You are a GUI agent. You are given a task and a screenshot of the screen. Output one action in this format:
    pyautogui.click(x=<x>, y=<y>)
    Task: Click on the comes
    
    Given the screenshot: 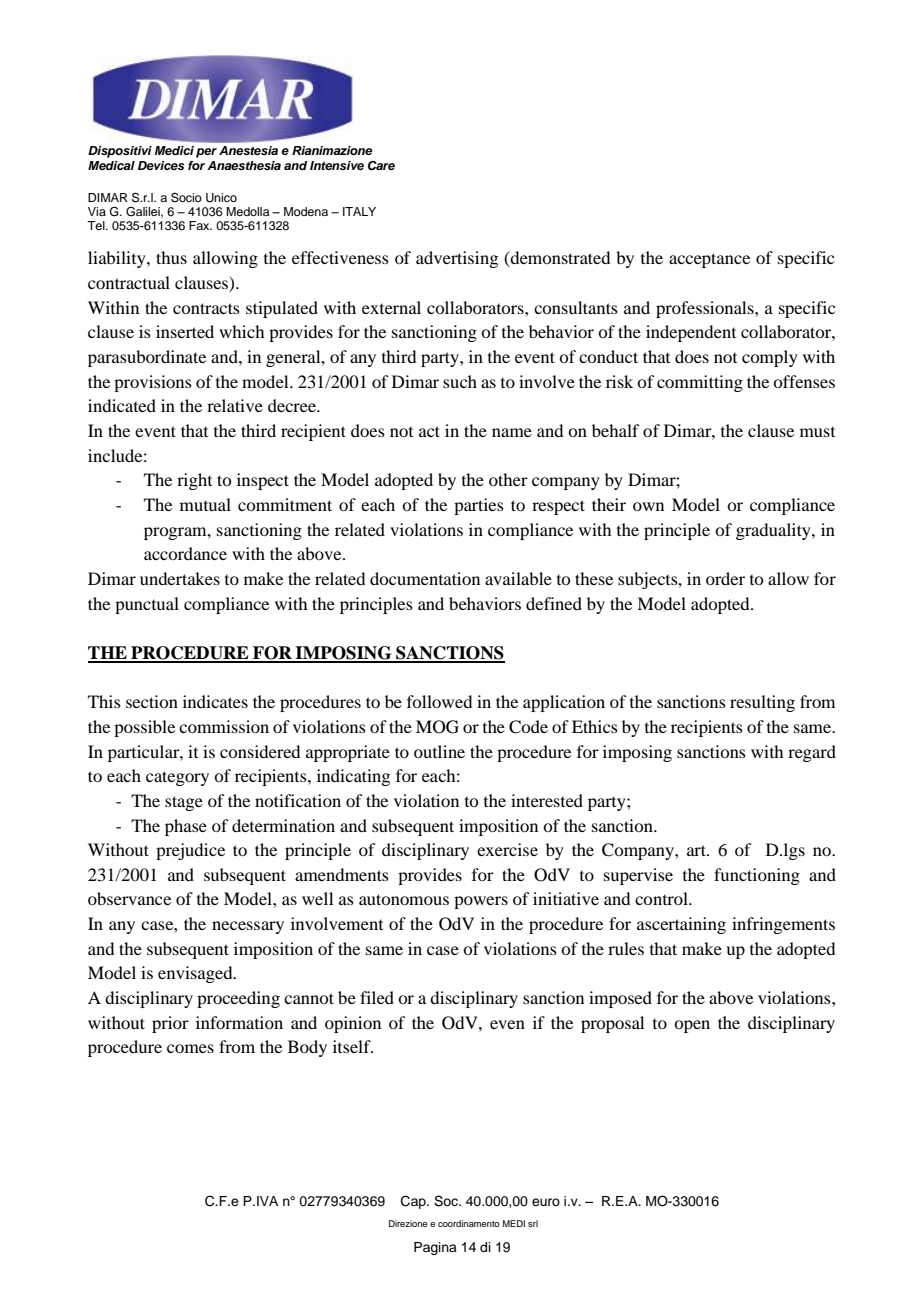 What is the action you would take?
    pyautogui.click(x=190, y=1048)
